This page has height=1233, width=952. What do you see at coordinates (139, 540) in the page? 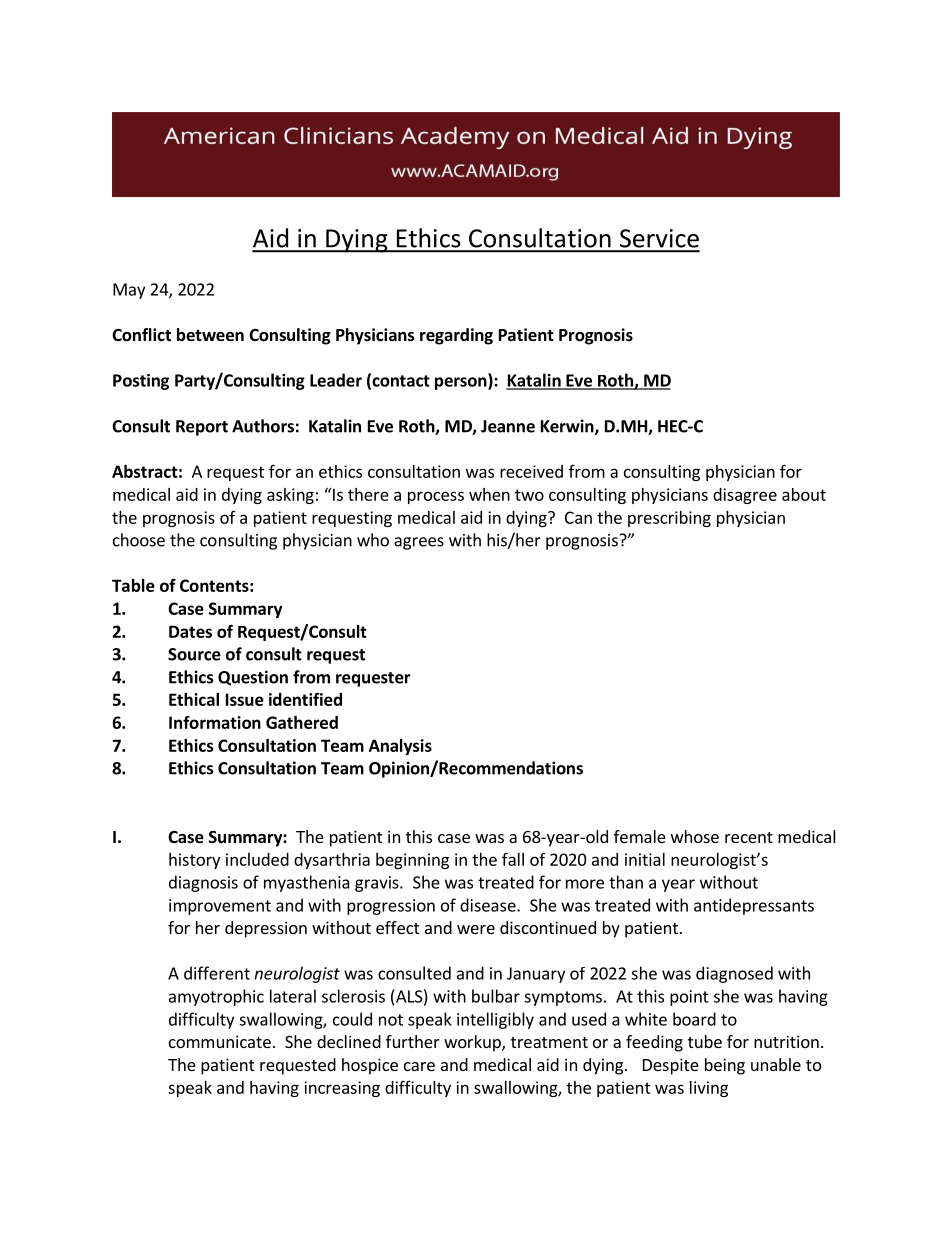
I see `choose` at bounding box center [139, 540].
